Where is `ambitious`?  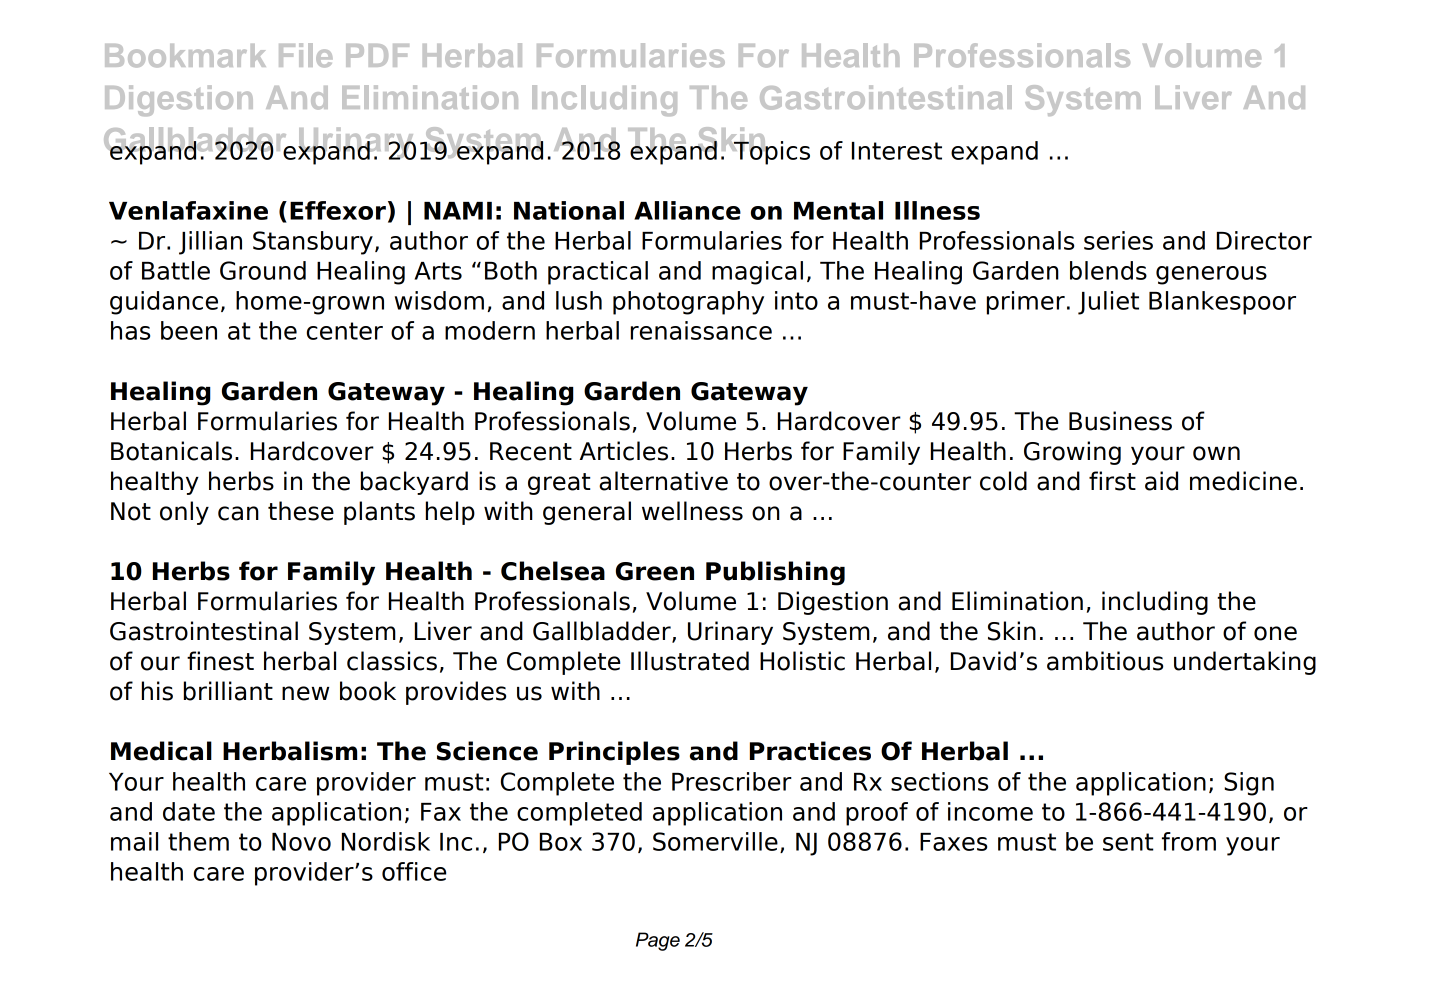
ambitious is located at coordinates (1105, 661).
